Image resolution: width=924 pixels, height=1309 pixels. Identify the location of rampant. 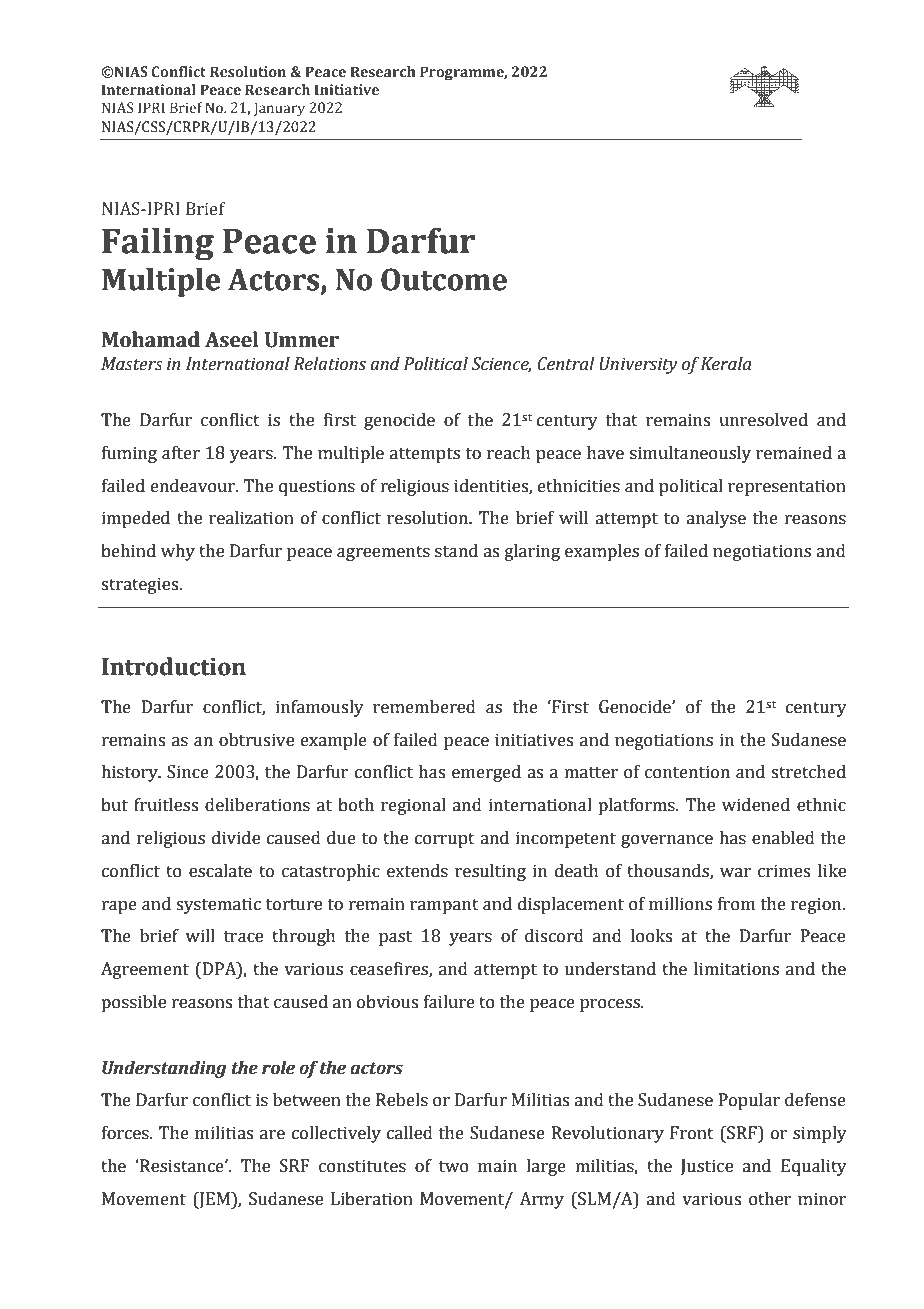
(444, 906).
